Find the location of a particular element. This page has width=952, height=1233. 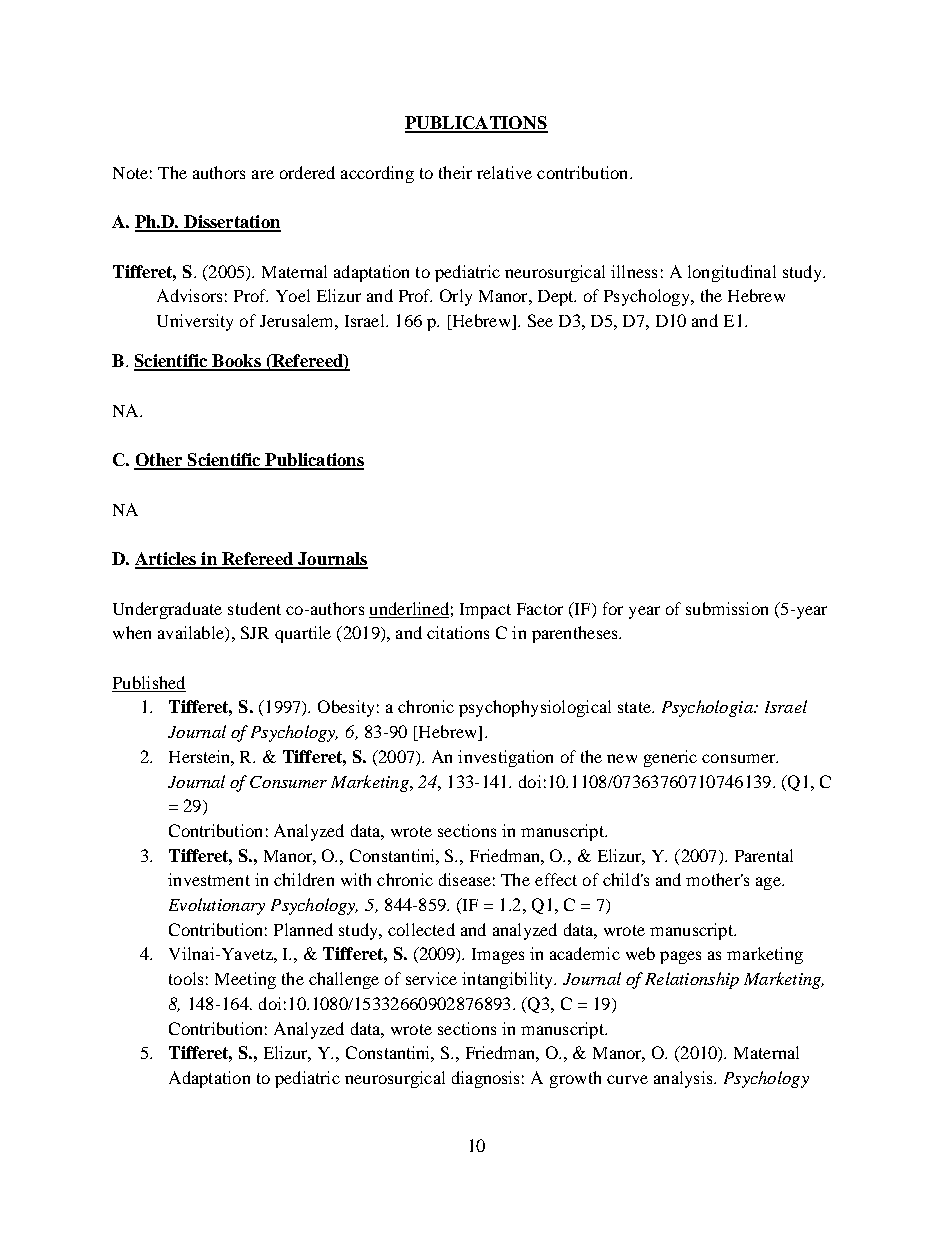

tools is located at coordinates (186, 978).
